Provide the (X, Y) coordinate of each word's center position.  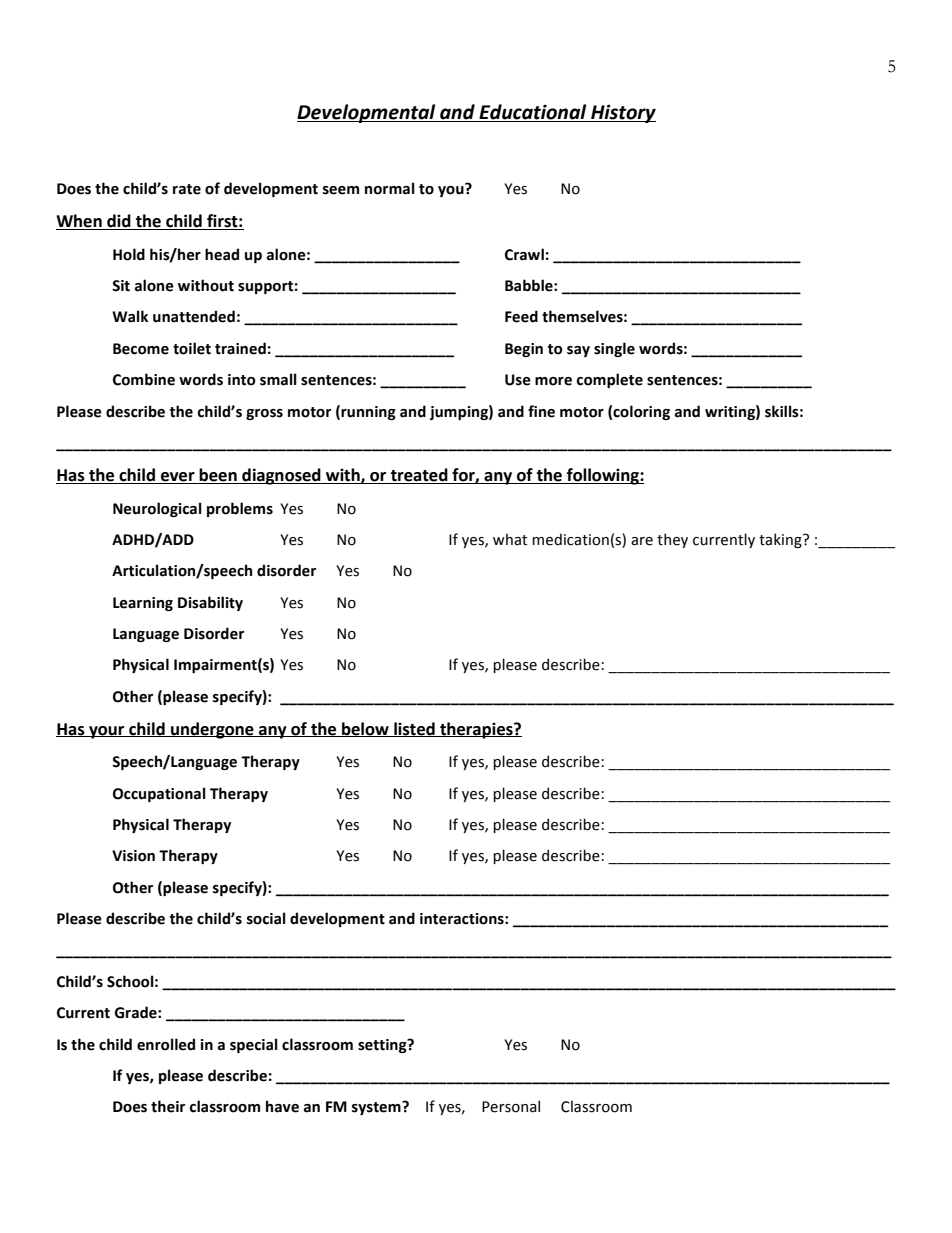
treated (419, 476)
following (603, 476)
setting (383, 1046)
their (168, 1106)
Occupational (159, 794)
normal (390, 188)
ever (178, 478)
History (622, 113)
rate (187, 189)
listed (414, 729)
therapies (476, 730)
